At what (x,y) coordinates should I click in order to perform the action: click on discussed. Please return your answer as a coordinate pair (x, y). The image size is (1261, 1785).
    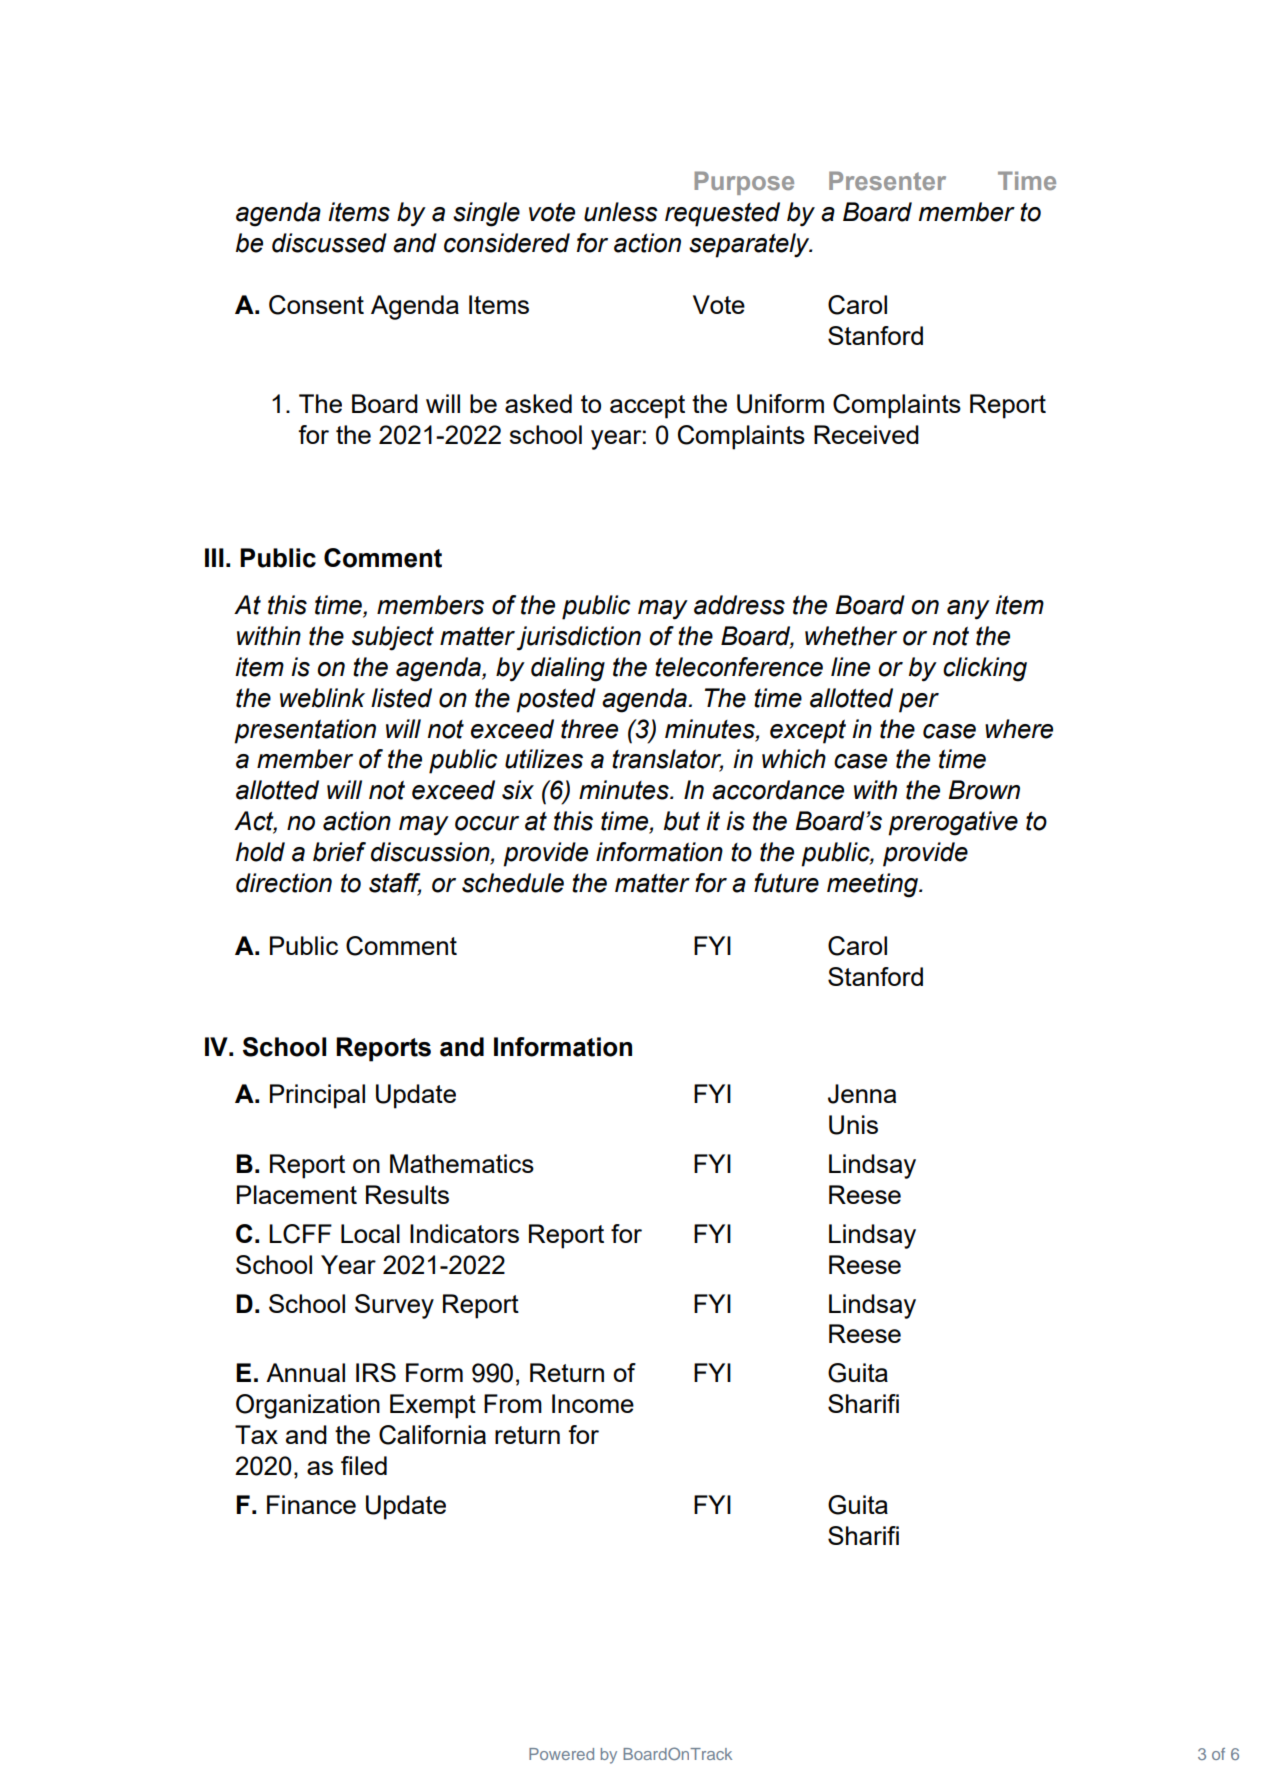
    Looking at the image, I should click on (329, 243).
